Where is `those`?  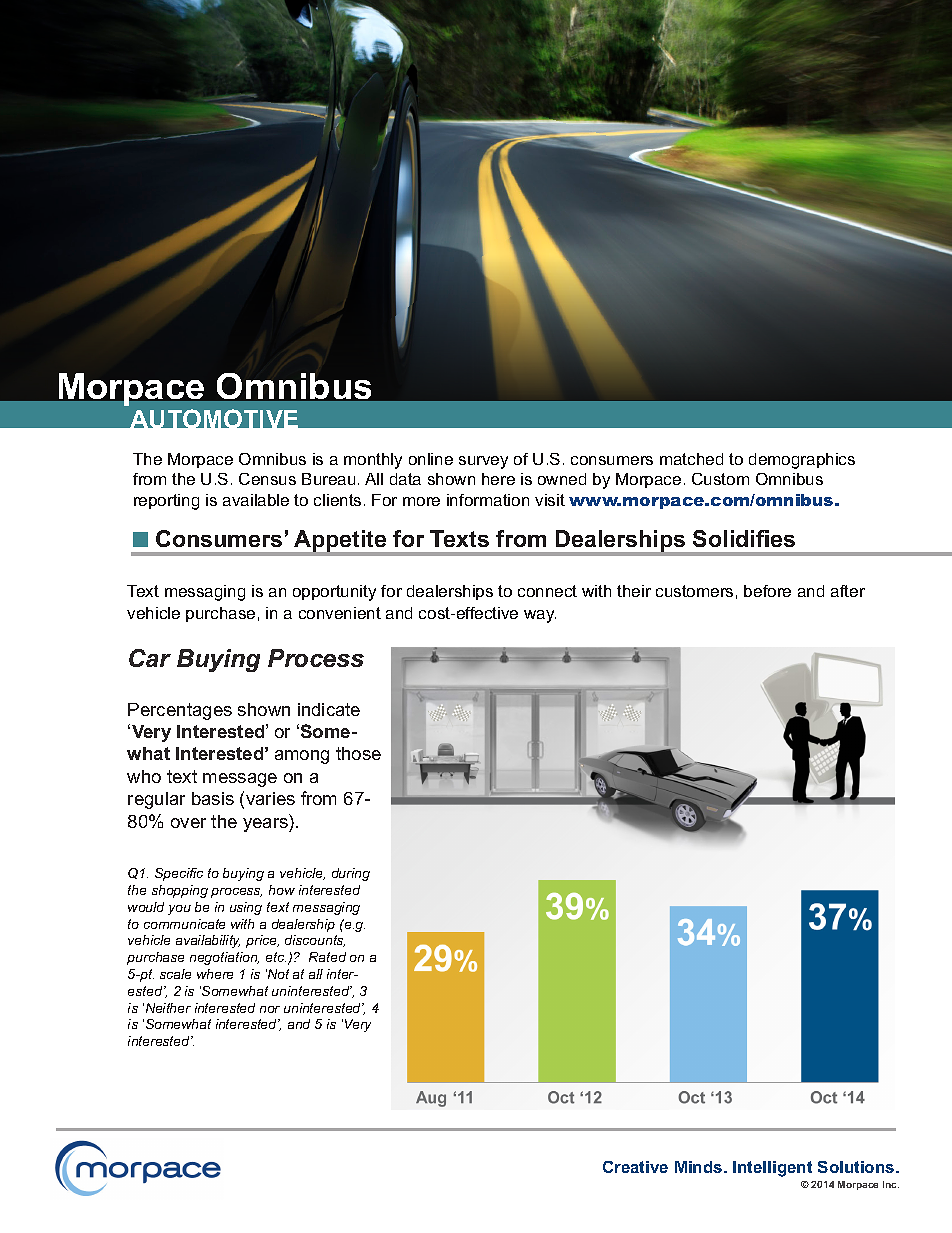 those is located at coordinates (358, 753).
